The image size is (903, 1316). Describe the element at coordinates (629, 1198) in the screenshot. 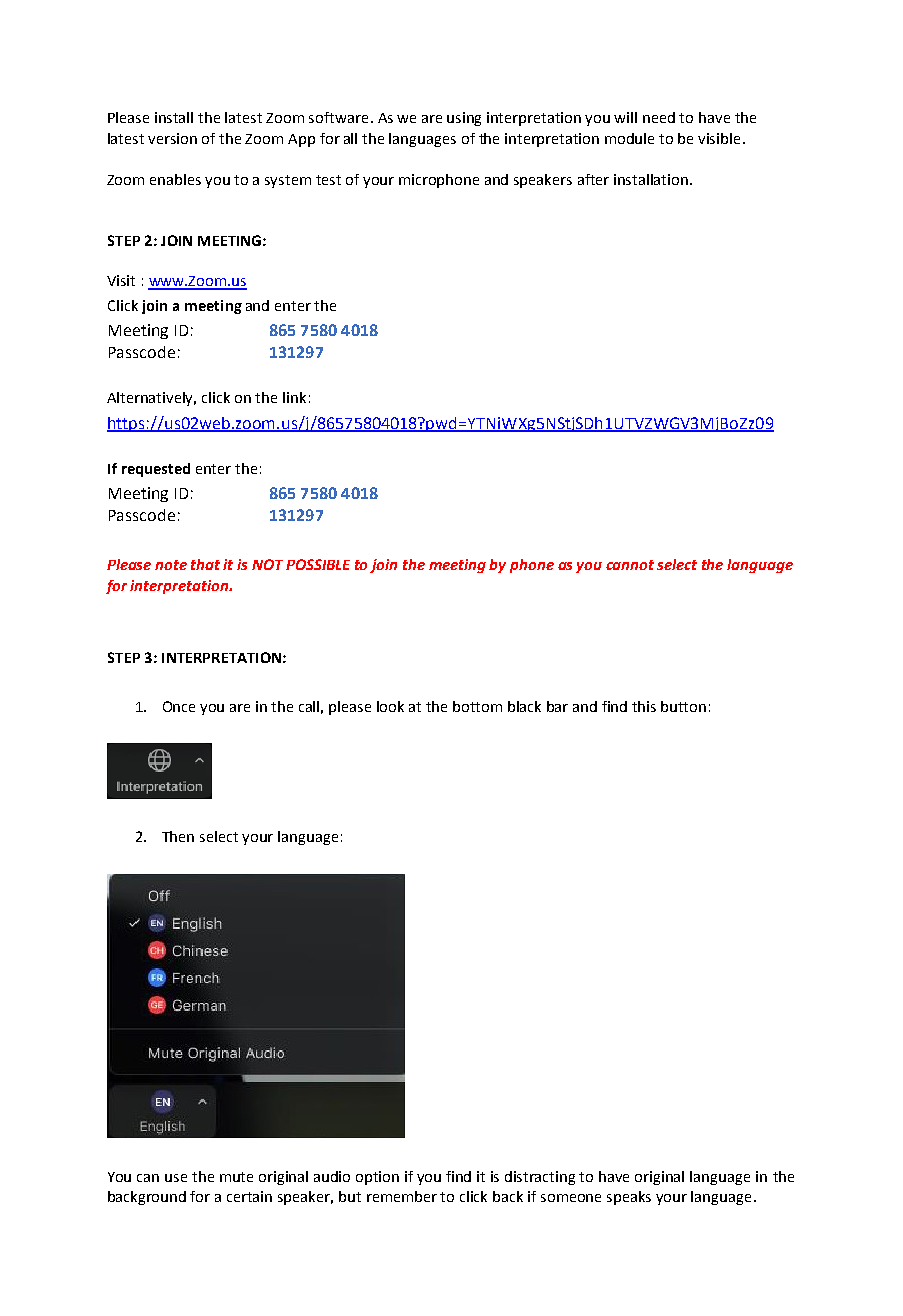

I see `speaks` at that location.
